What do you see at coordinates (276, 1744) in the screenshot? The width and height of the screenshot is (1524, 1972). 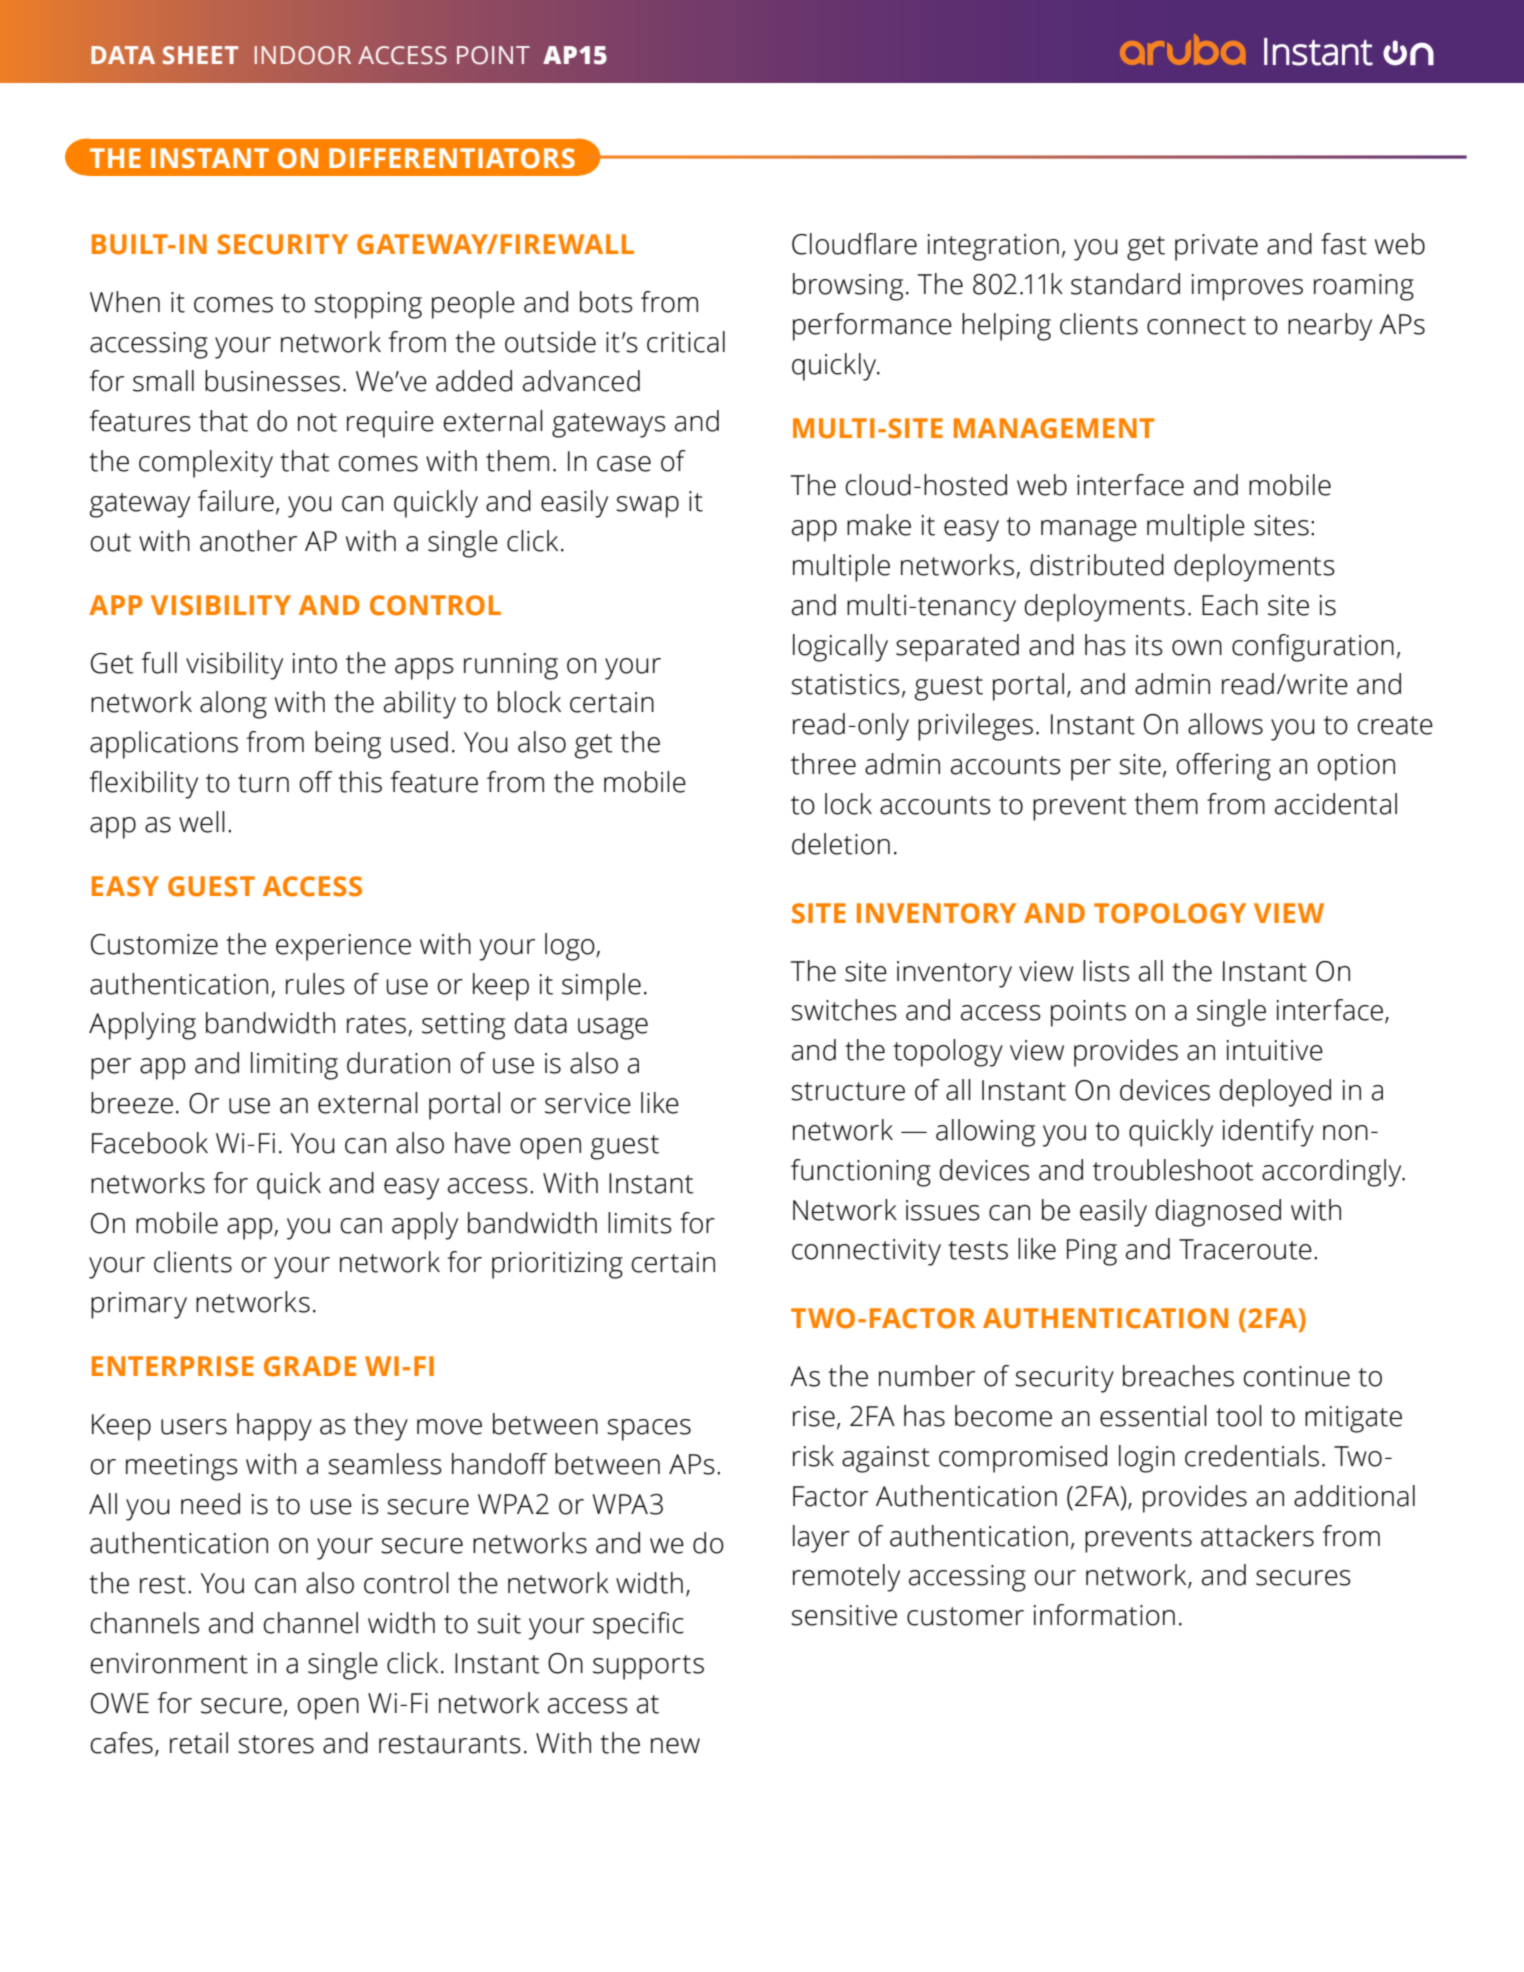 I see `stores` at bounding box center [276, 1744].
